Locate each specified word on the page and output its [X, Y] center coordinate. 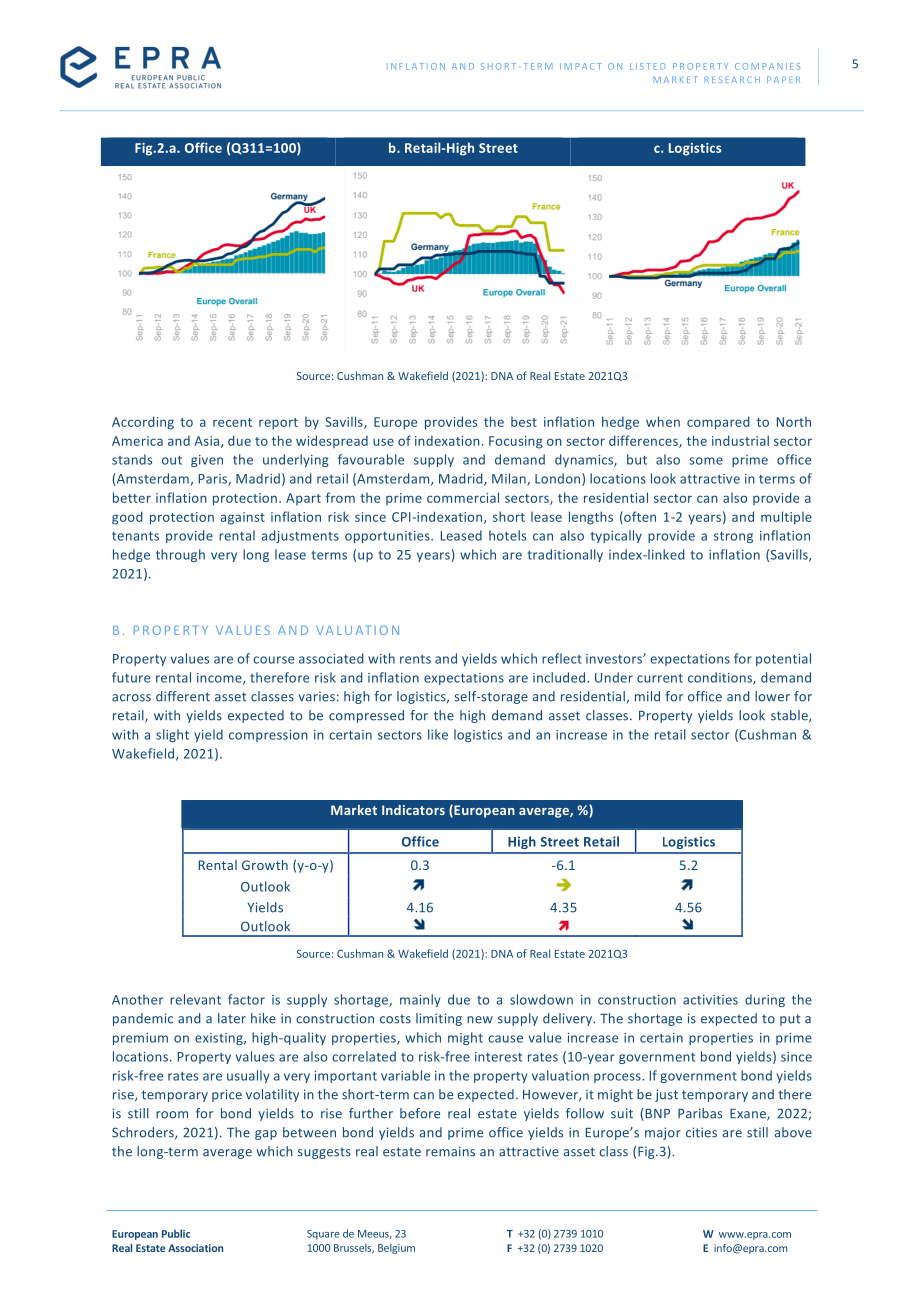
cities [701, 1132]
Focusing [515, 442]
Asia [208, 442]
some [706, 461]
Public [176, 1233]
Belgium [396, 1249]
